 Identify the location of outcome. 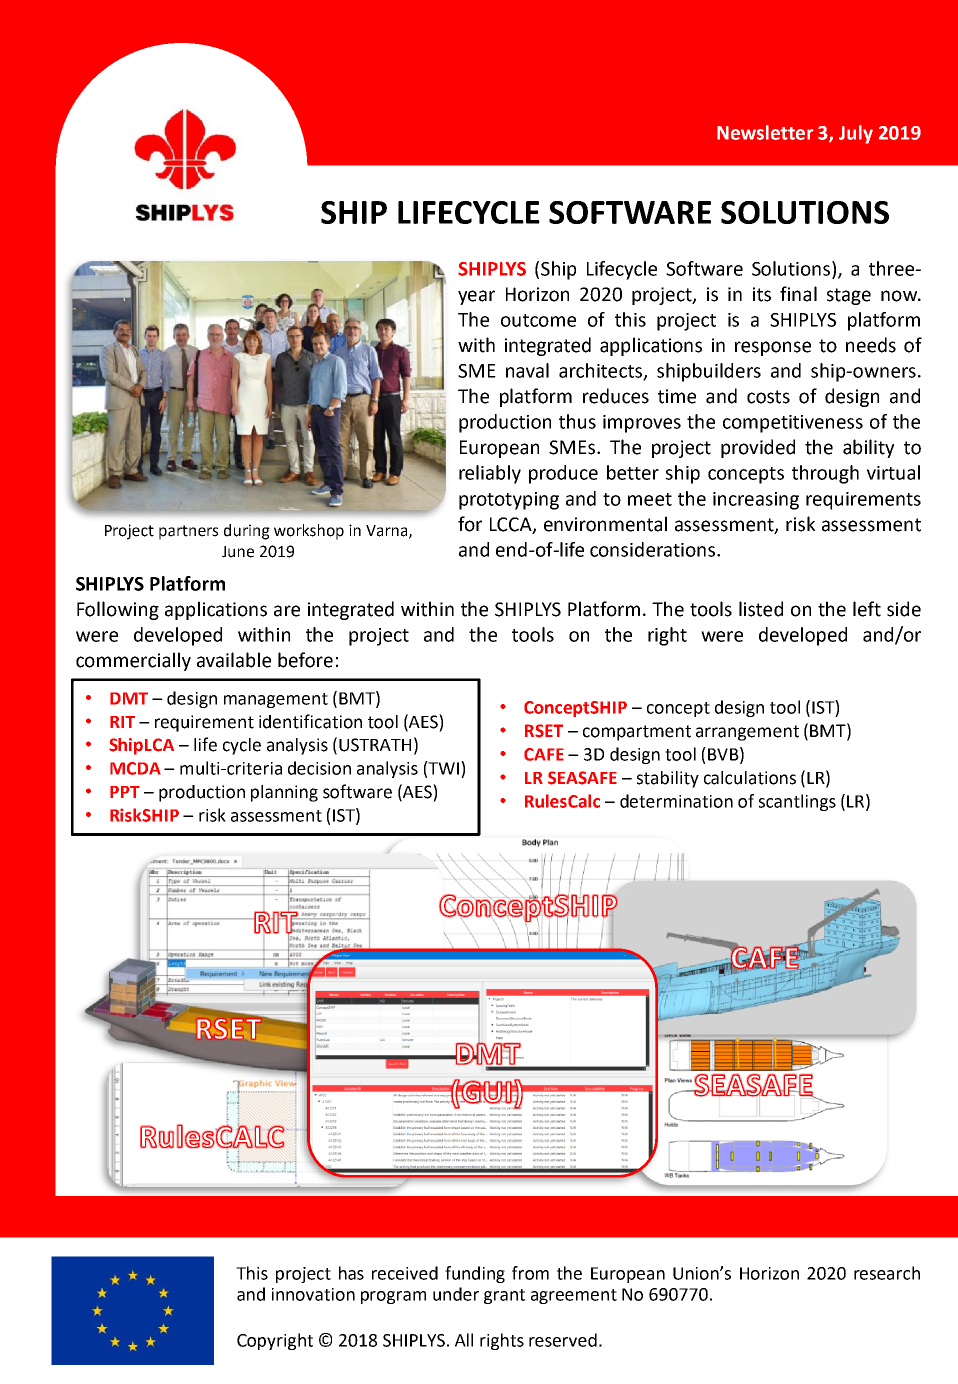
(538, 320).
